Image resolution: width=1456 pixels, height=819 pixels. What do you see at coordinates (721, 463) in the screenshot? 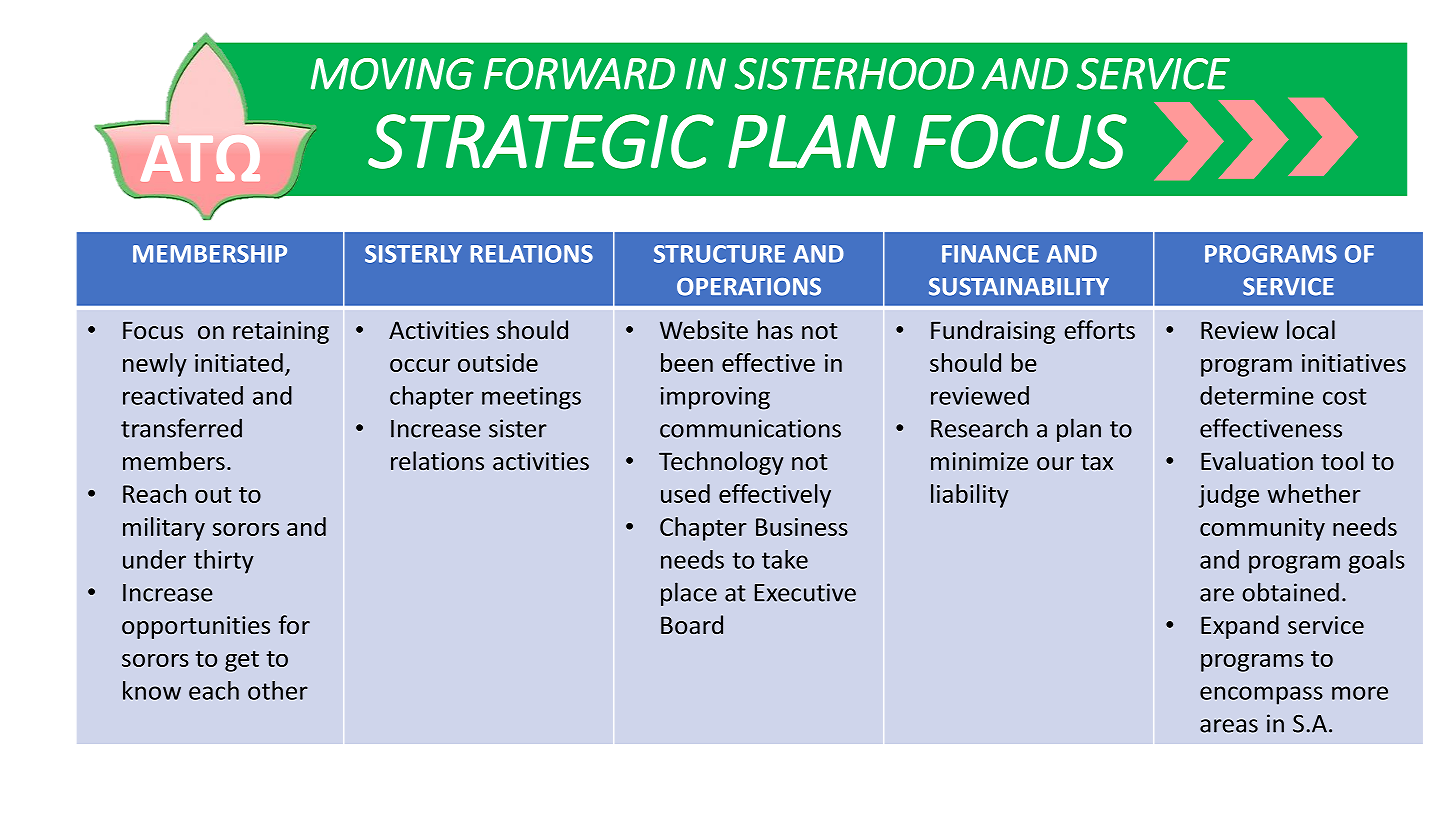
I see `Technology` at bounding box center [721, 463].
